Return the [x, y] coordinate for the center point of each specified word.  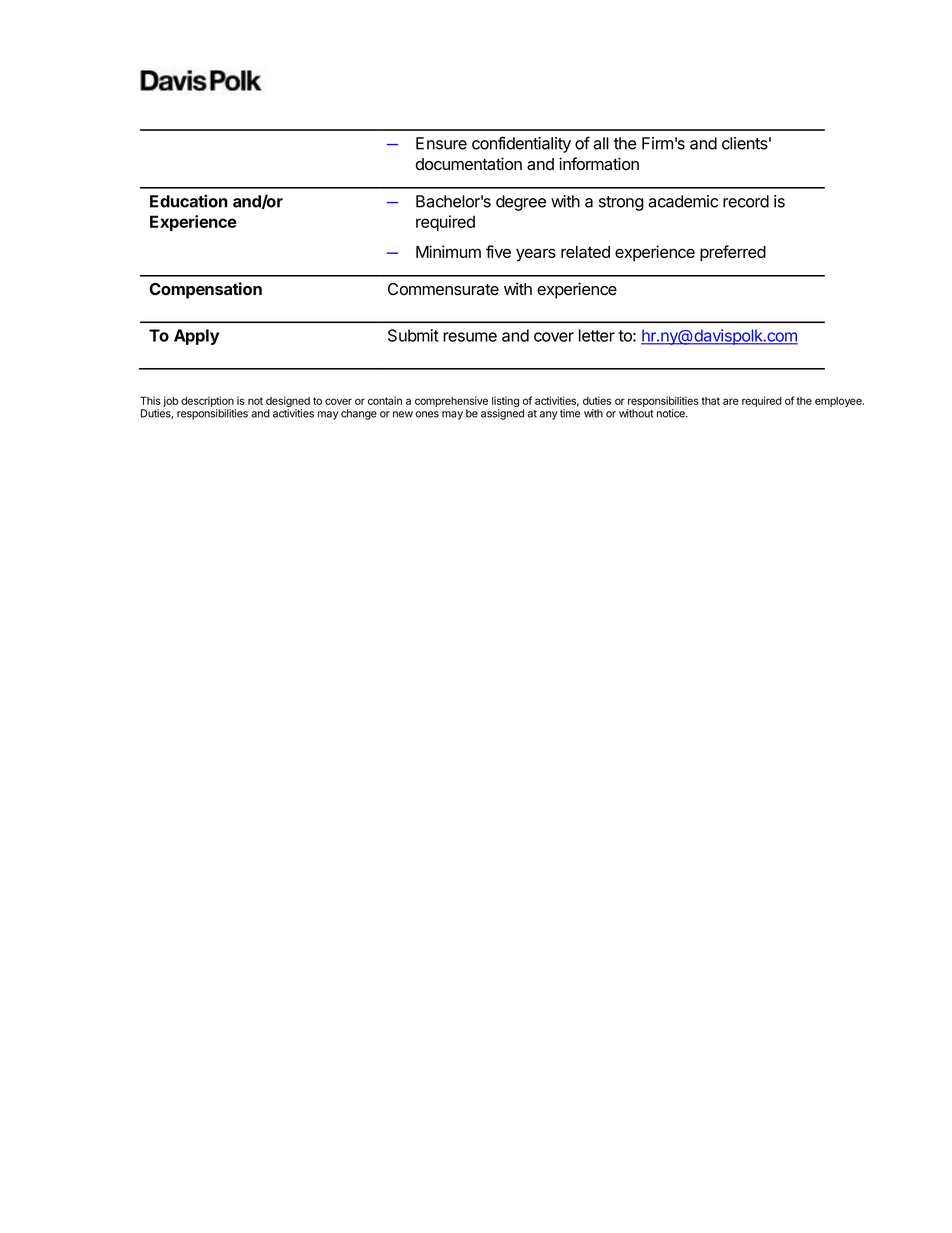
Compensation [205, 290]
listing [505, 403]
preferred [733, 253]
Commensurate [443, 289]
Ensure [441, 143]
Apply [196, 337]
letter [597, 335]
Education [189, 201]
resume [470, 337]
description [207, 401]
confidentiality [521, 144]
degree [521, 203]
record [746, 201]
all [601, 143]
